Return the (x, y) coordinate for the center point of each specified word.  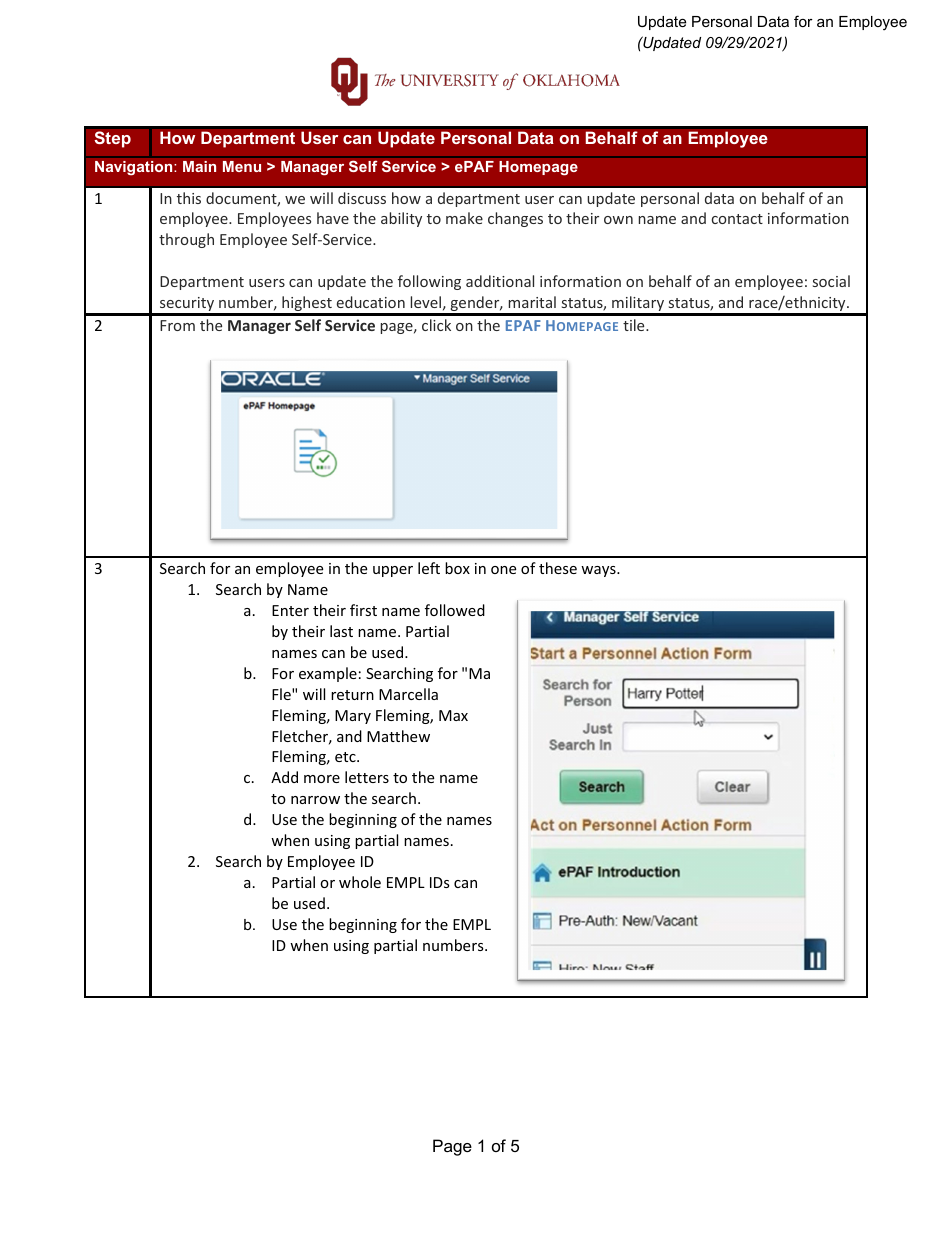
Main (199, 166)
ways (599, 571)
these (558, 568)
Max (453, 715)
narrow (315, 800)
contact (737, 219)
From (177, 325)
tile (635, 325)
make (464, 218)
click (436, 325)
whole (360, 882)
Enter (290, 610)
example (328, 674)
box (457, 568)
